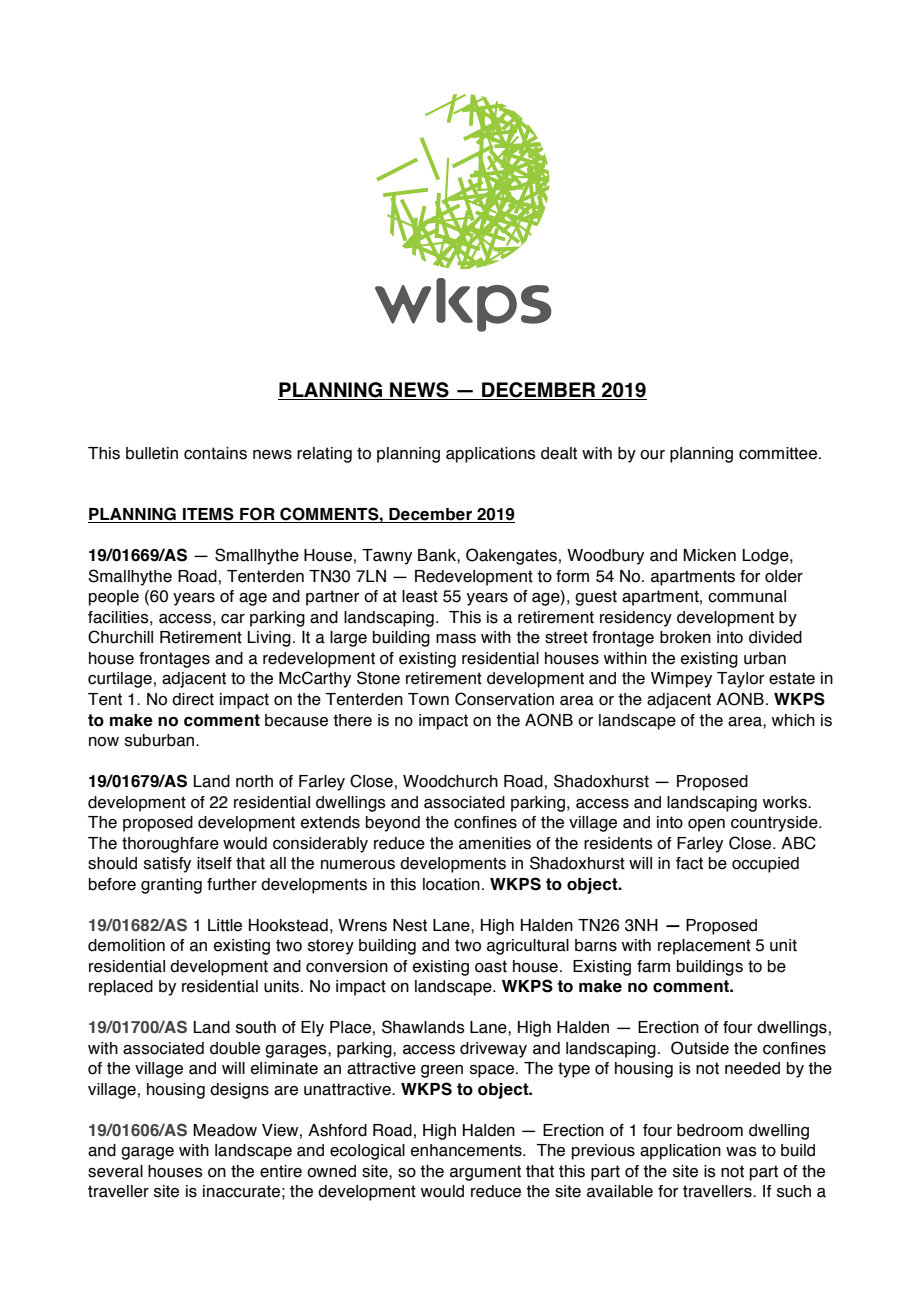 This screenshot has height=1308, width=924. I want to click on open, so click(706, 825).
